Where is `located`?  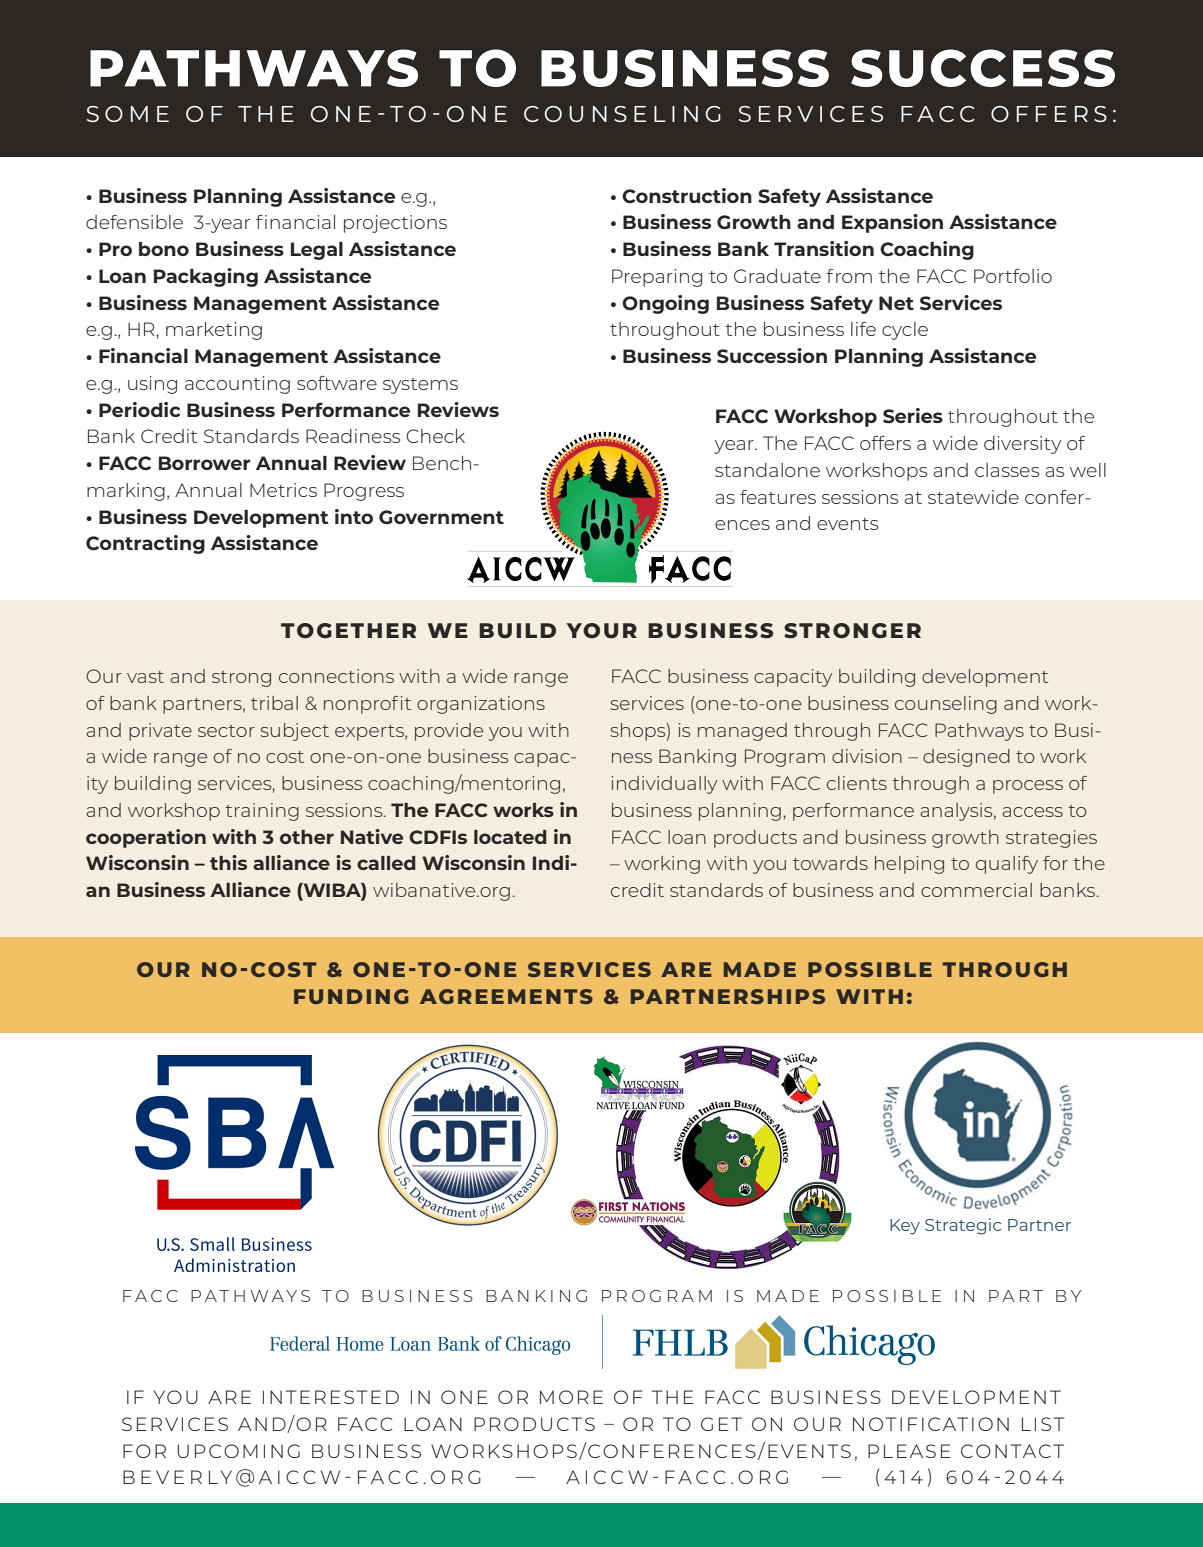
located is located at coordinates (510, 837).
